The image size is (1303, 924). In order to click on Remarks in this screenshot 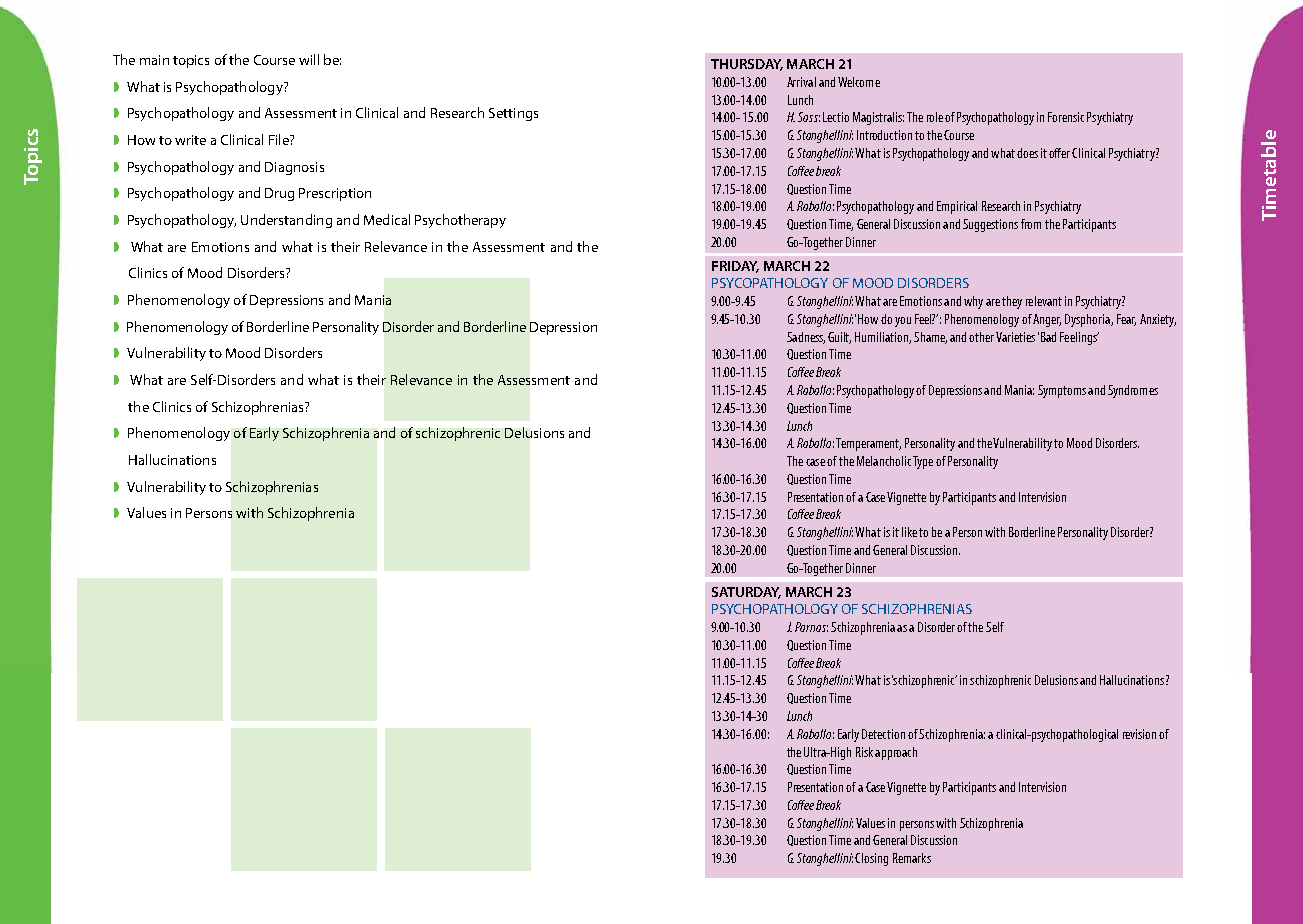, I will do `click(912, 858)`.
